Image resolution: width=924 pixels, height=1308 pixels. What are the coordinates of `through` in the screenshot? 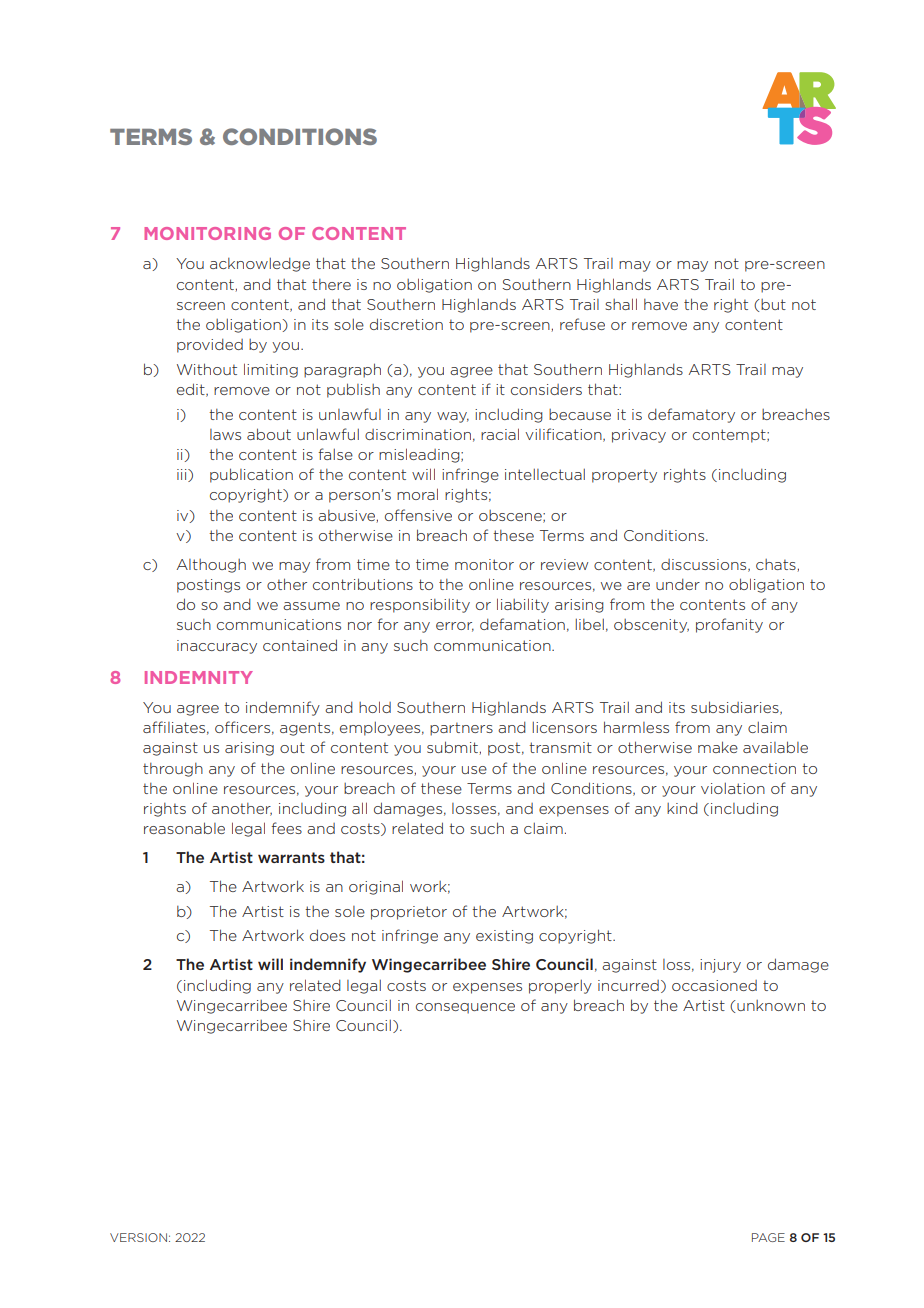 It's located at (173, 770).
